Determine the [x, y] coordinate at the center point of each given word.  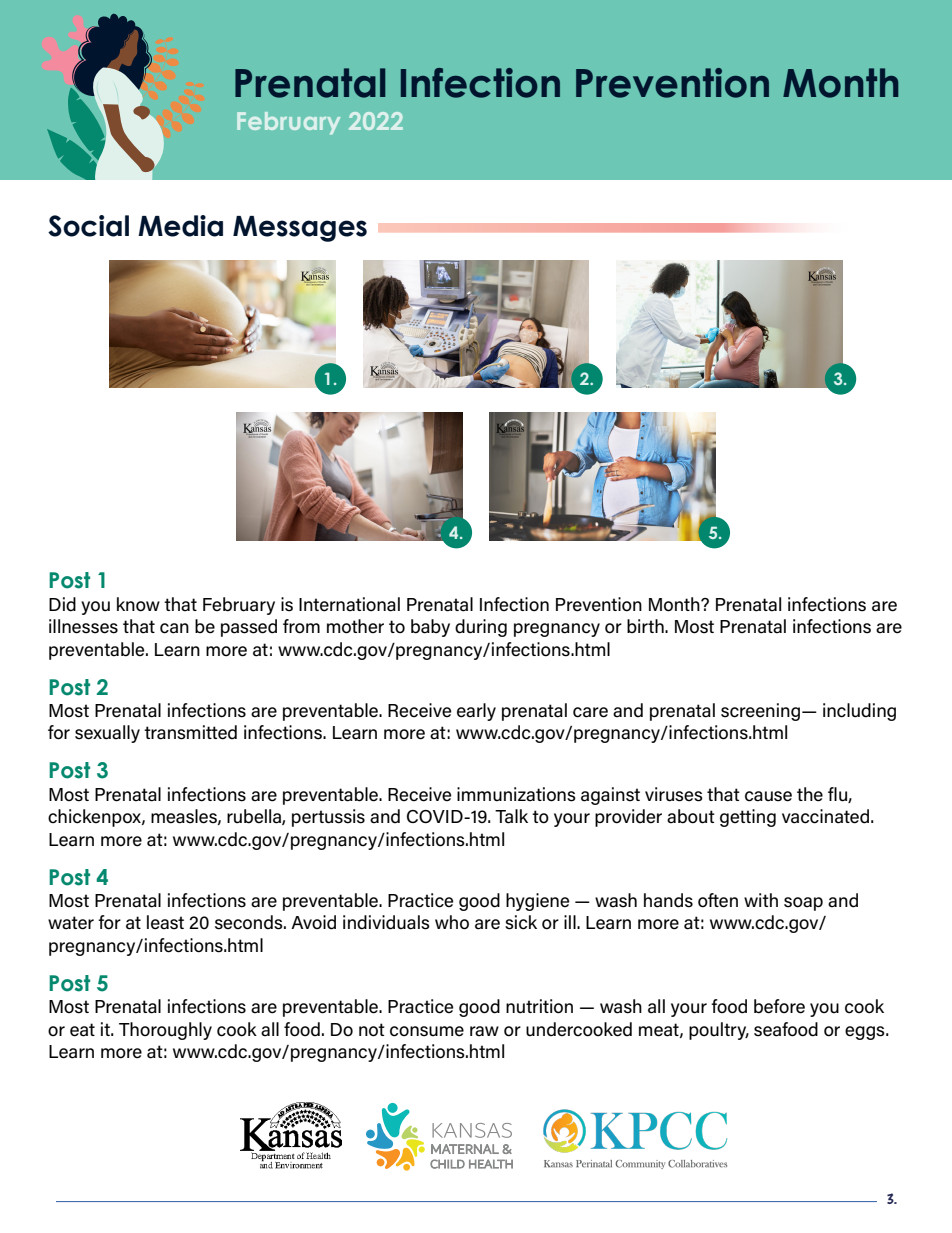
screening [760, 712]
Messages [300, 229]
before [779, 1006]
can [174, 628]
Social [88, 226]
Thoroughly [165, 1031]
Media [180, 226]
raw [484, 1031]
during [481, 628]
